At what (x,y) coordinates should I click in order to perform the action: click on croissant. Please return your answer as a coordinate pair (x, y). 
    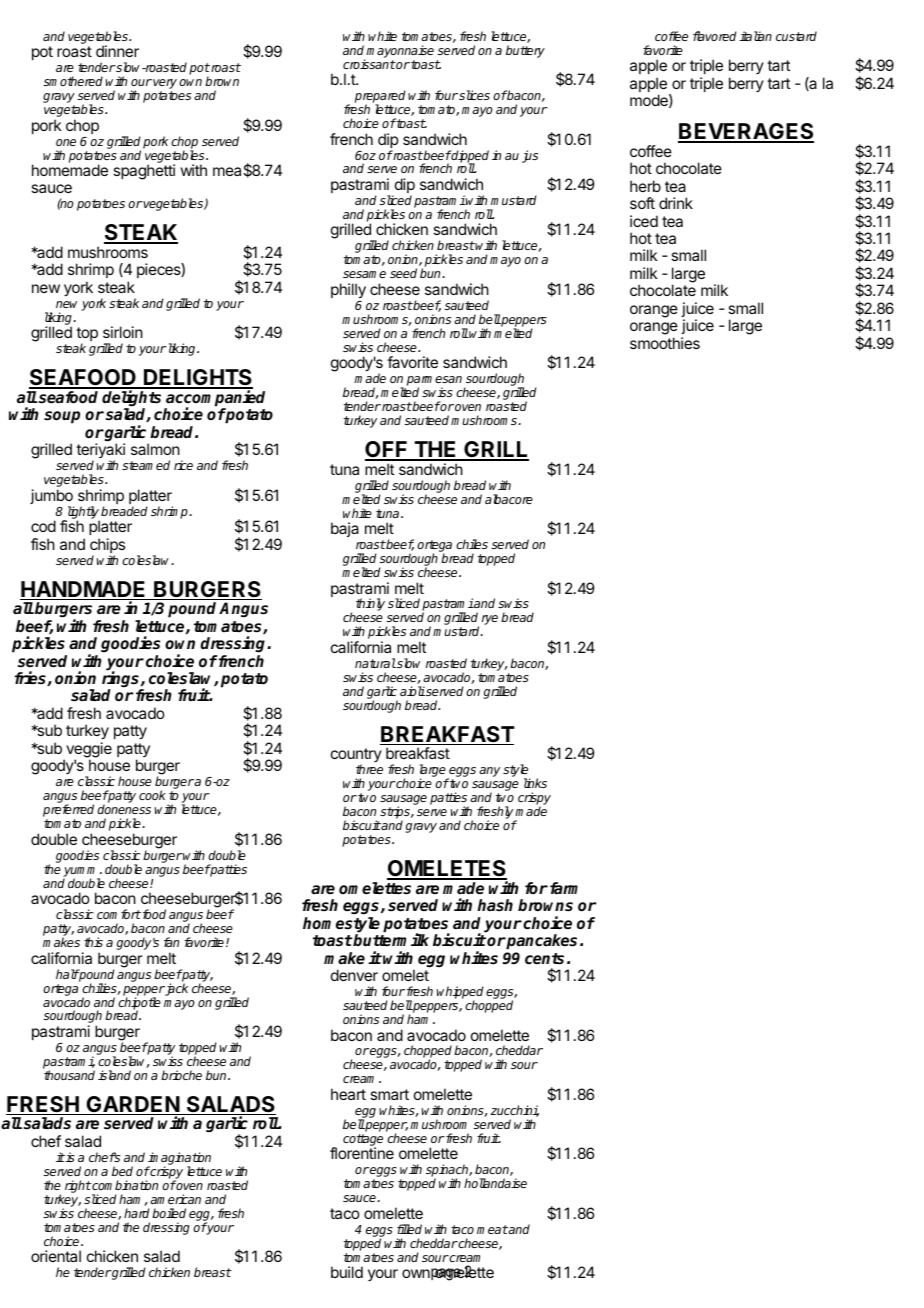
    Looking at the image, I should click on (369, 64).
